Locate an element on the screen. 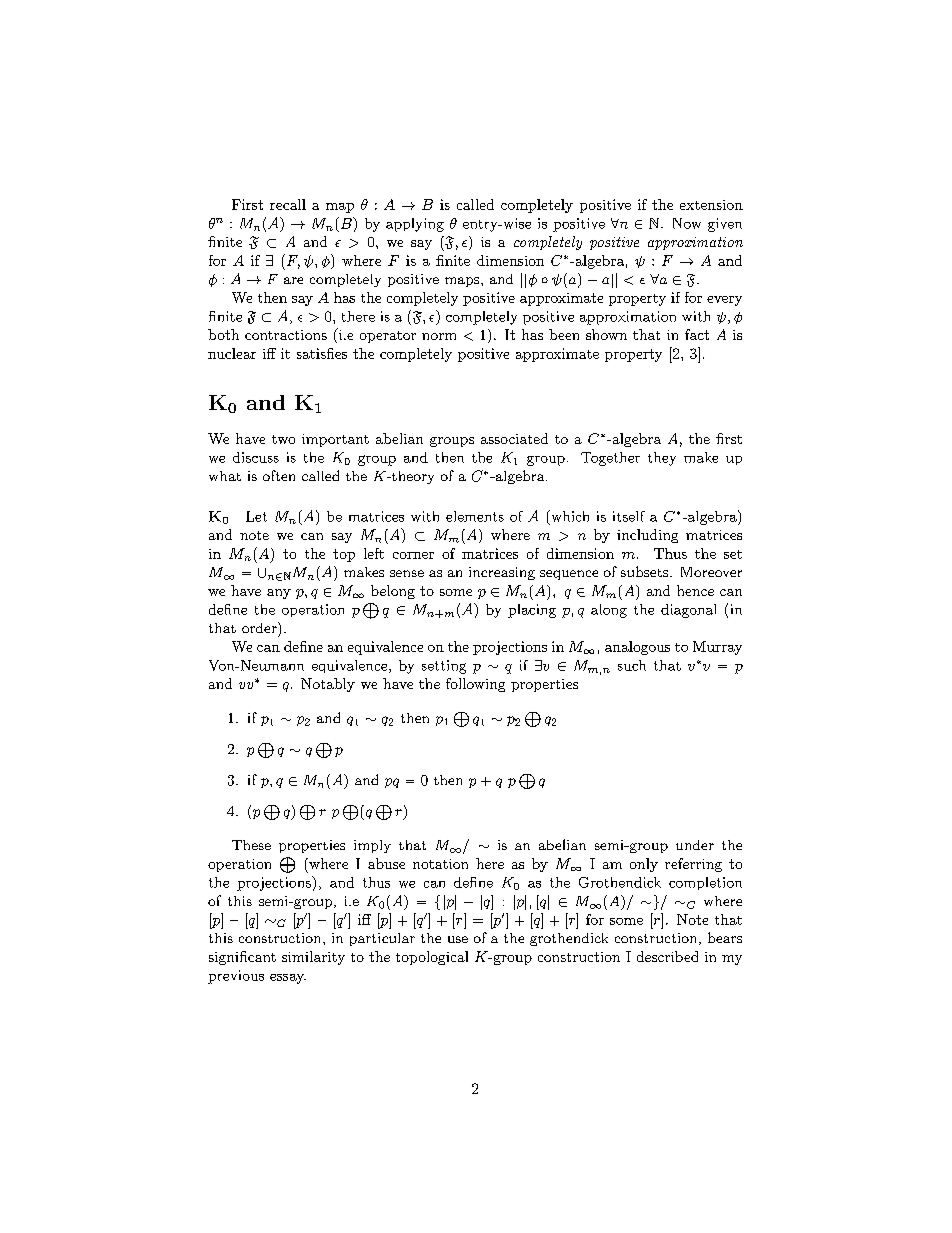  Notably is located at coordinates (328, 685).
